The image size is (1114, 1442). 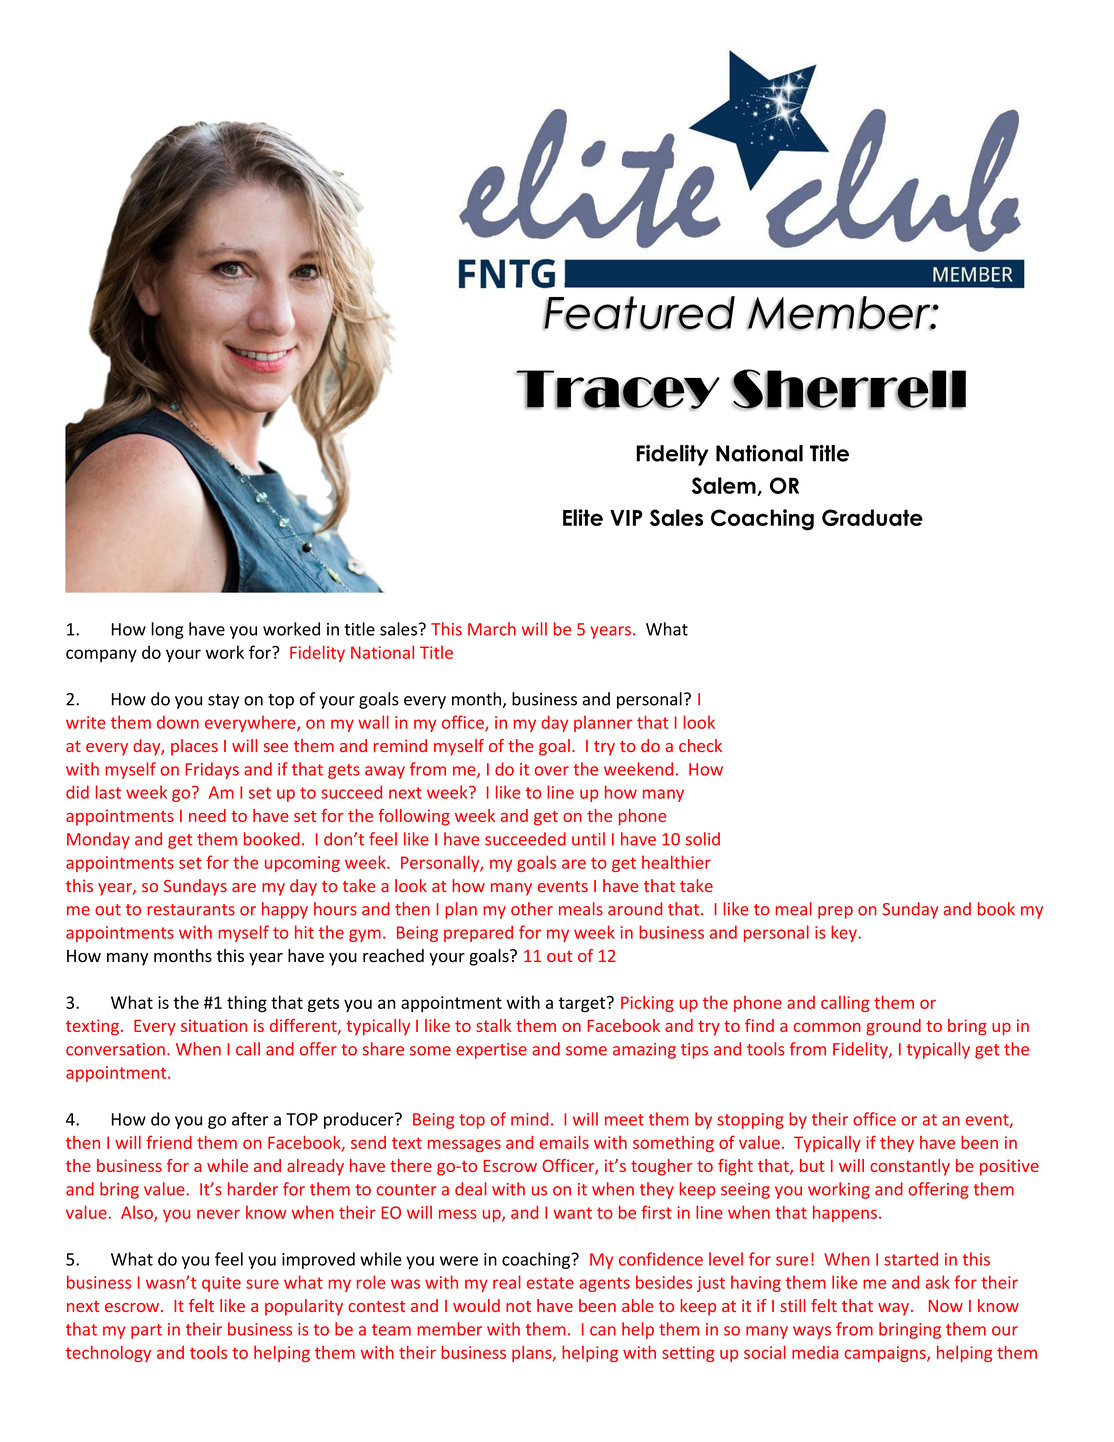 What do you see at coordinates (639, 313) in the image?
I see `Featured` at bounding box center [639, 313].
